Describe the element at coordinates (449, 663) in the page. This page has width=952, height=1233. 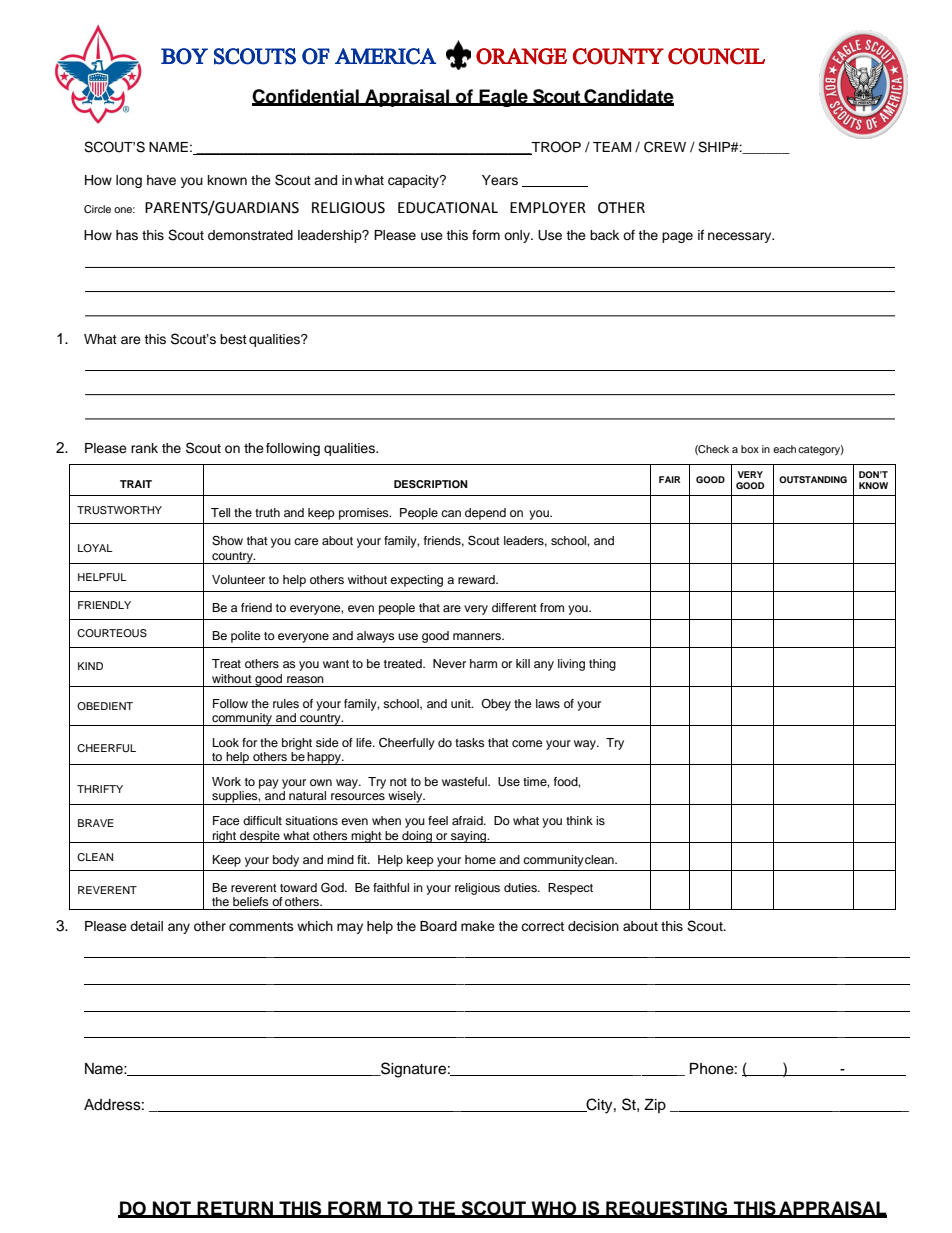
I see `Never` at that location.
